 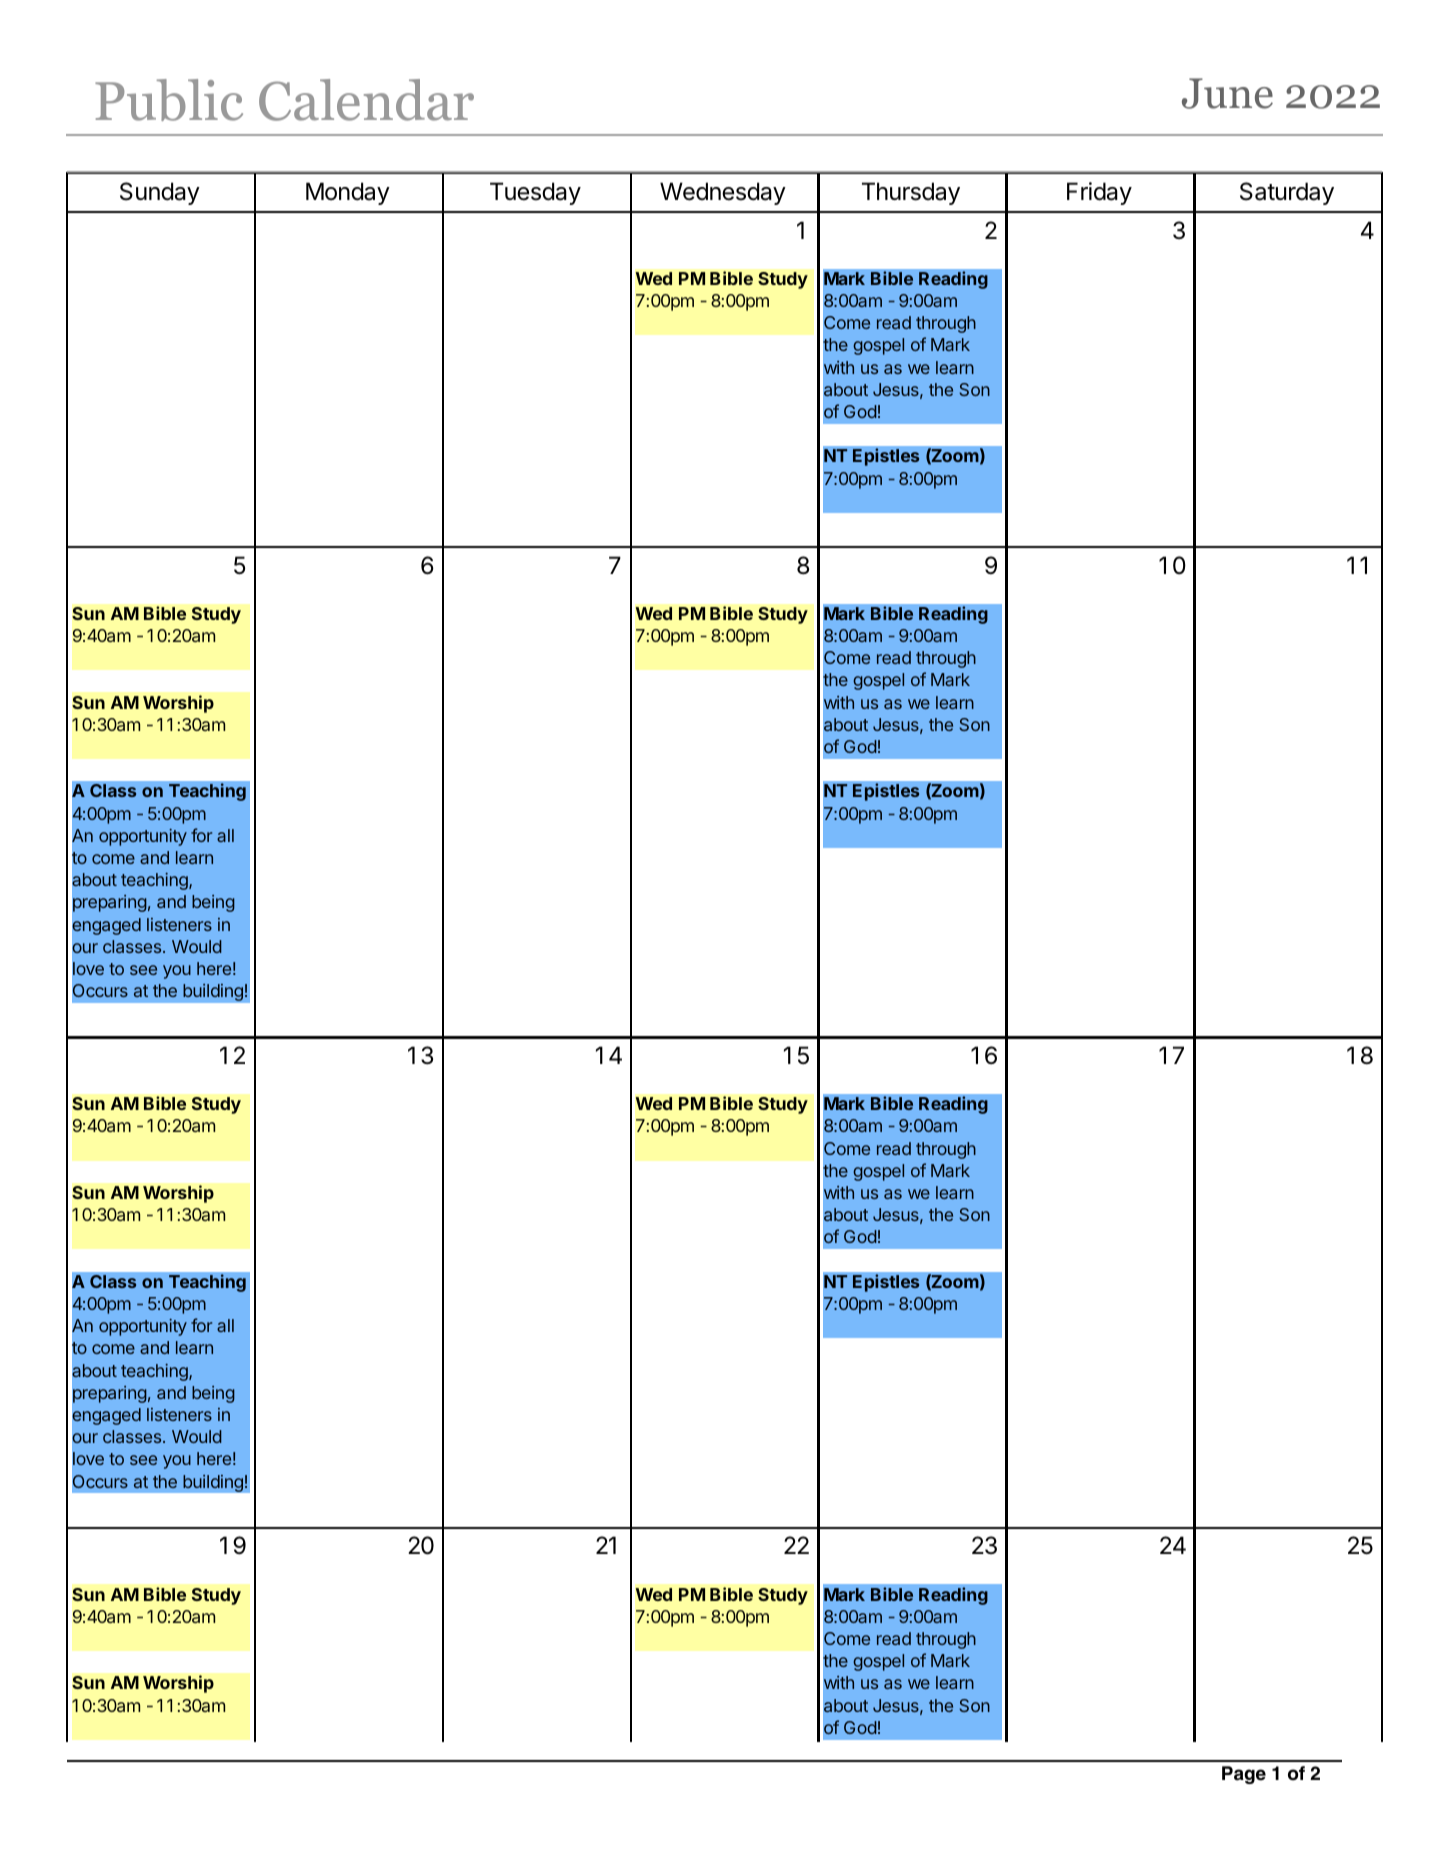 What do you see at coordinates (1244, 1775) in the image?
I see `Page` at bounding box center [1244, 1775].
